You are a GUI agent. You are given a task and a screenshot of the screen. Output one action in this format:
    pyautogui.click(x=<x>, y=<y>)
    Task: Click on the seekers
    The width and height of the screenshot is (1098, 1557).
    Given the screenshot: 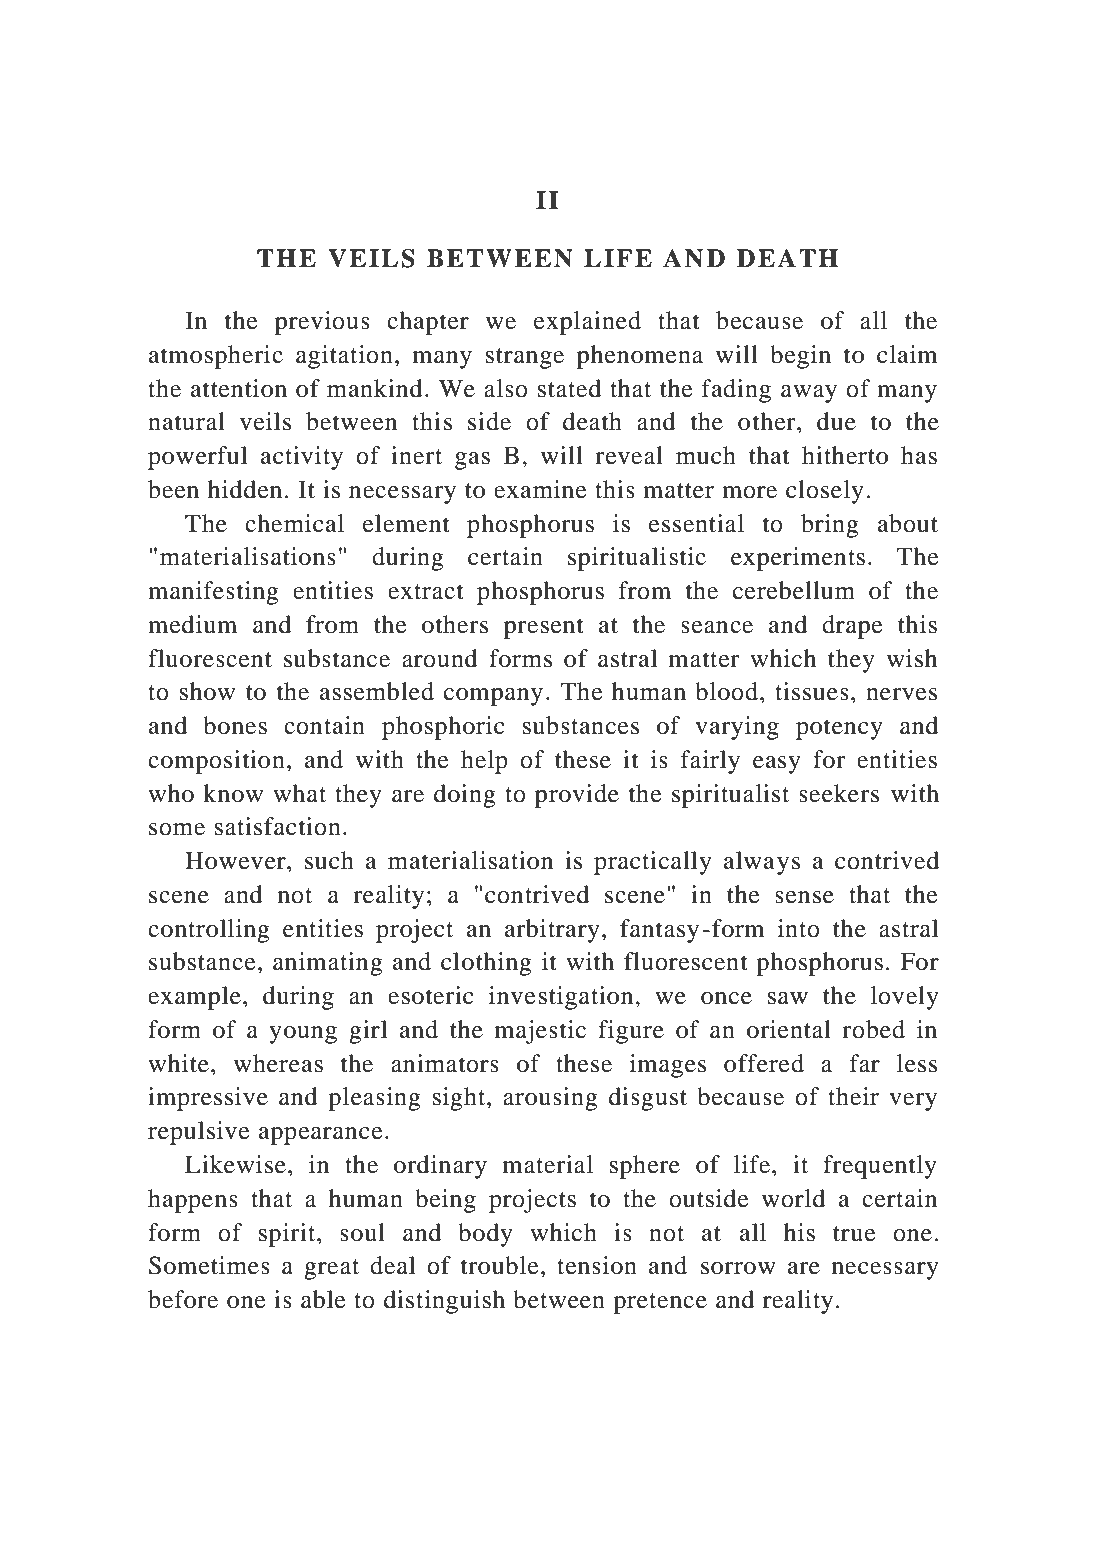 What is the action you would take?
    pyautogui.click(x=839, y=793)
